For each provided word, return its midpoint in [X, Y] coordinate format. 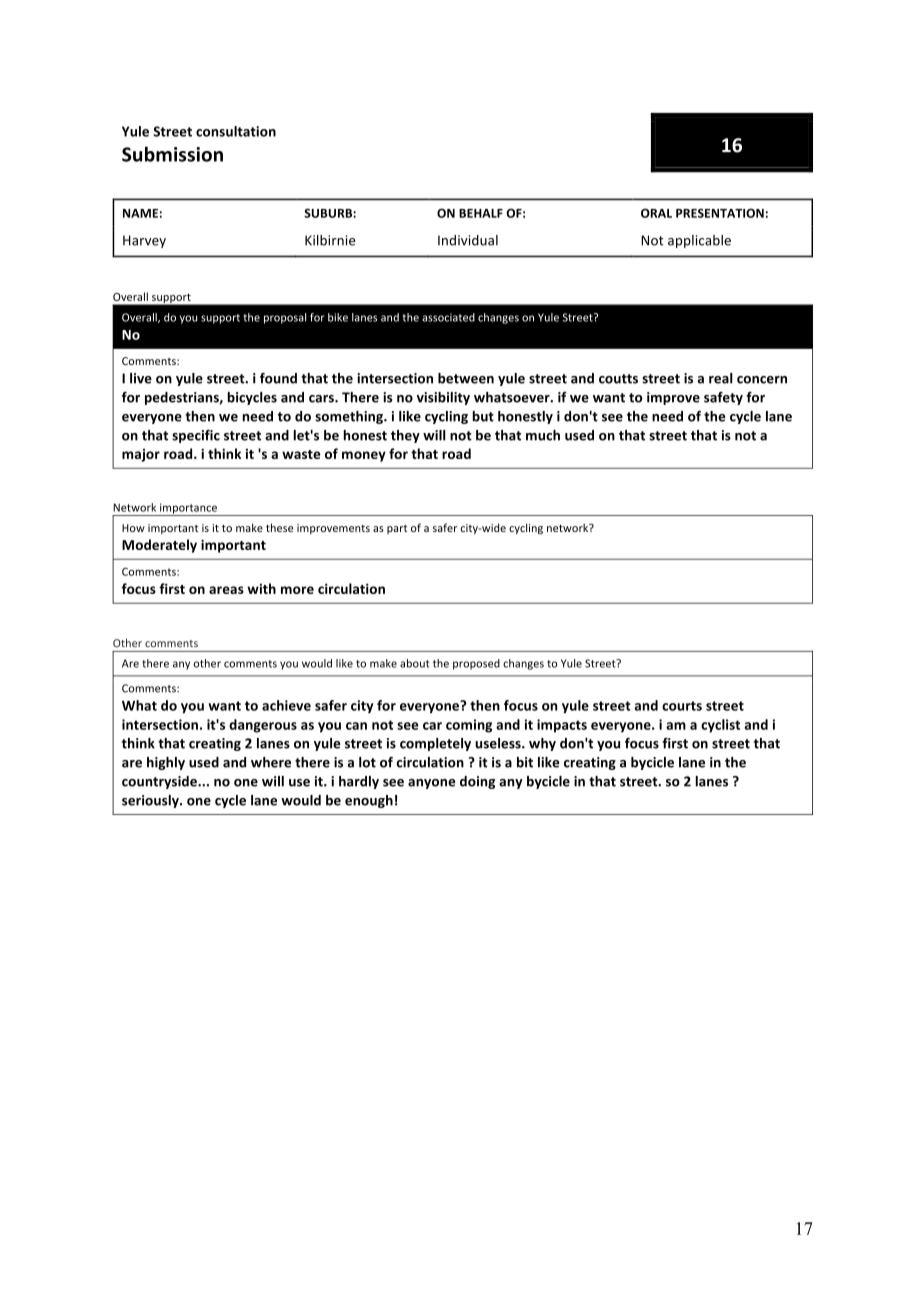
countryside [160, 782]
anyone [431, 784]
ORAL [656, 213]
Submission [172, 154]
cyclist [720, 726]
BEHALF [481, 213]
